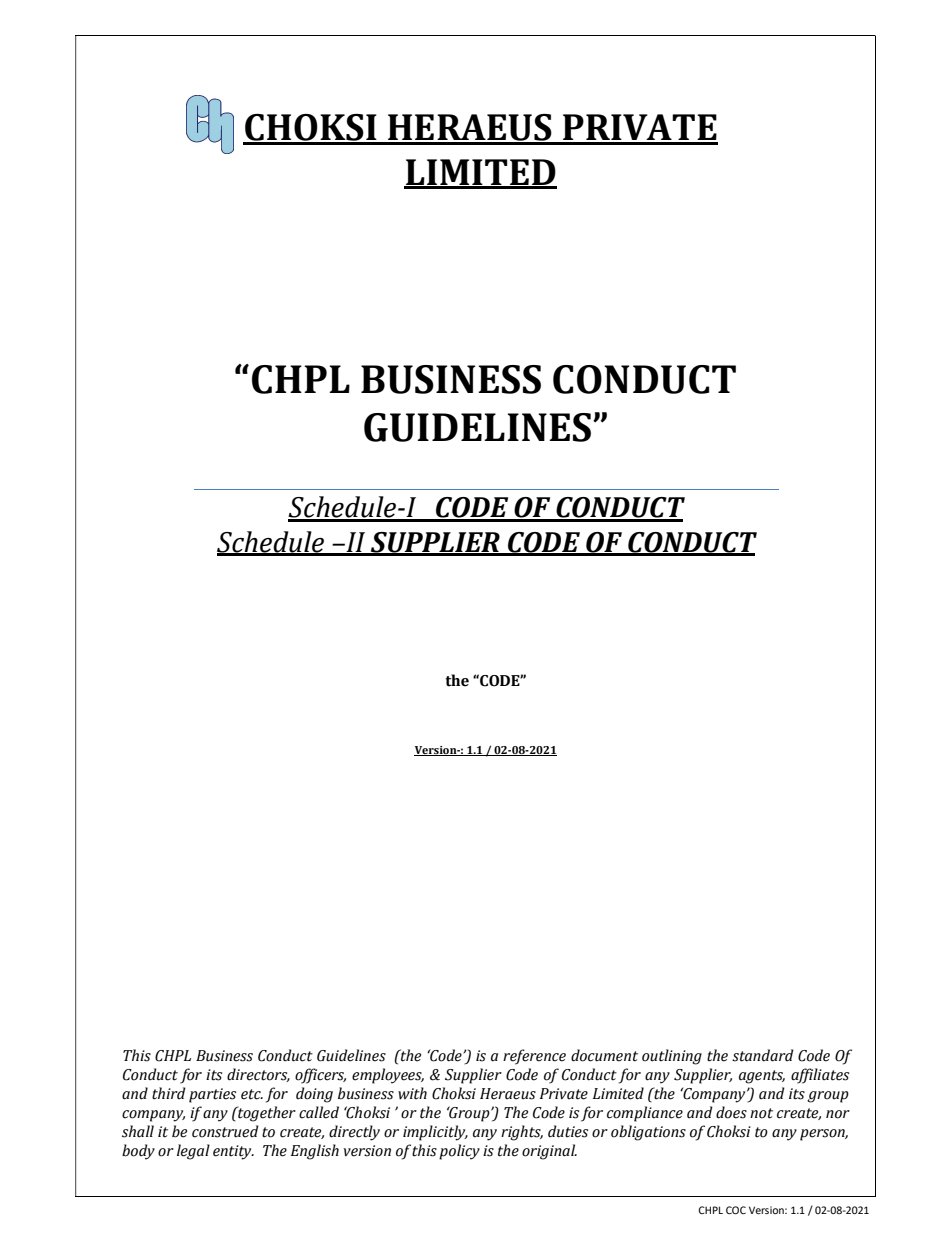 The image size is (952, 1233). What do you see at coordinates (534, 1057) in the image?
I see `reference` at bounding box center [534, 1057].
